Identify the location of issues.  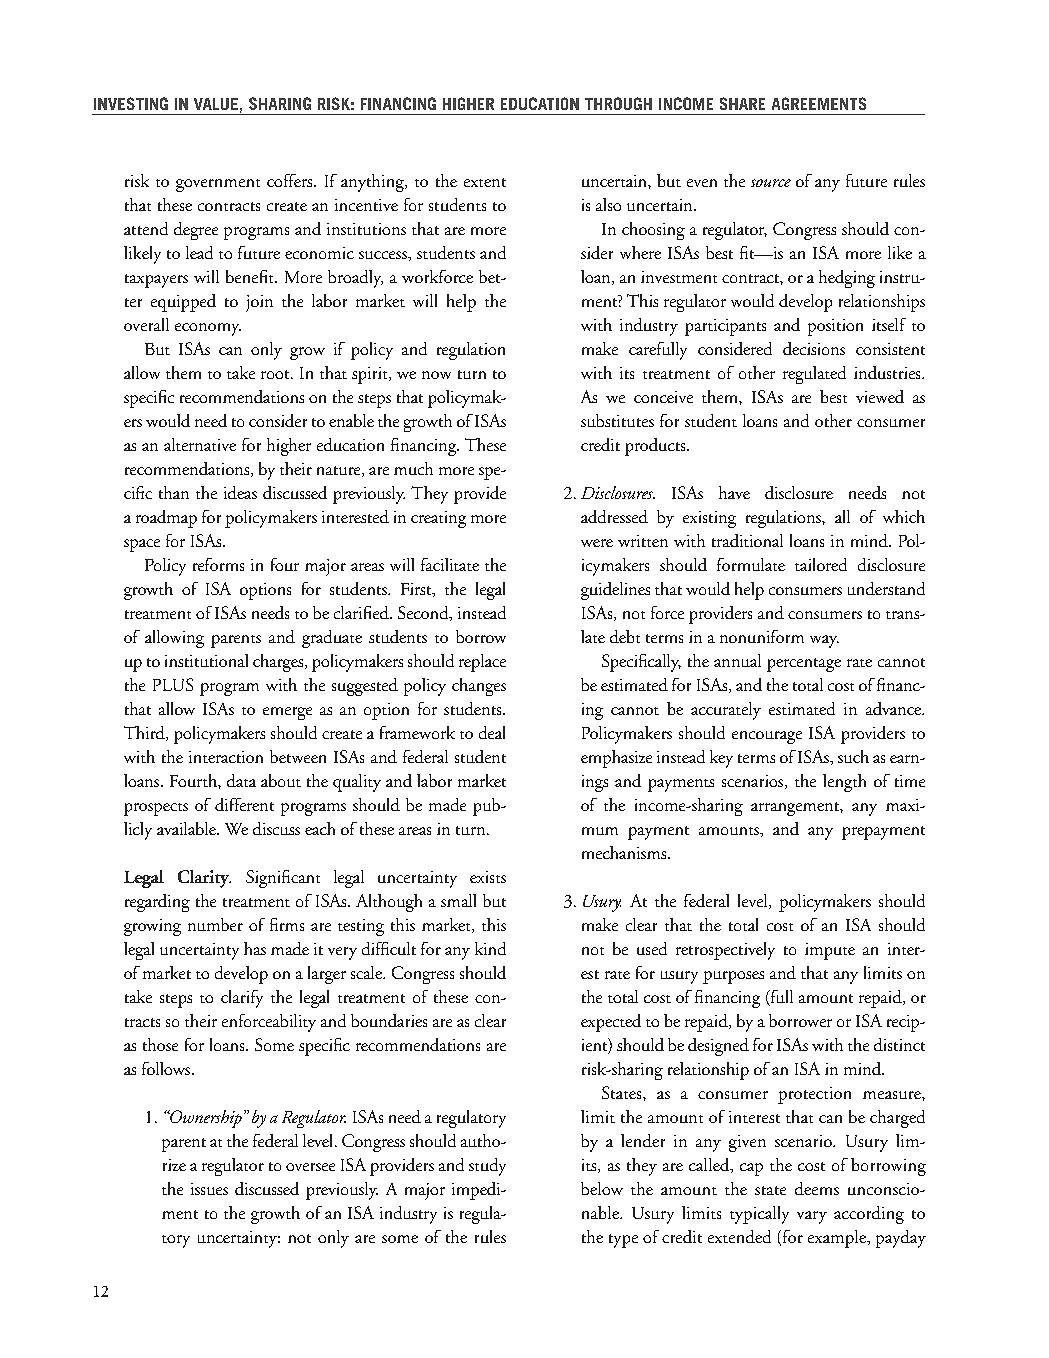
(209, 1189).
